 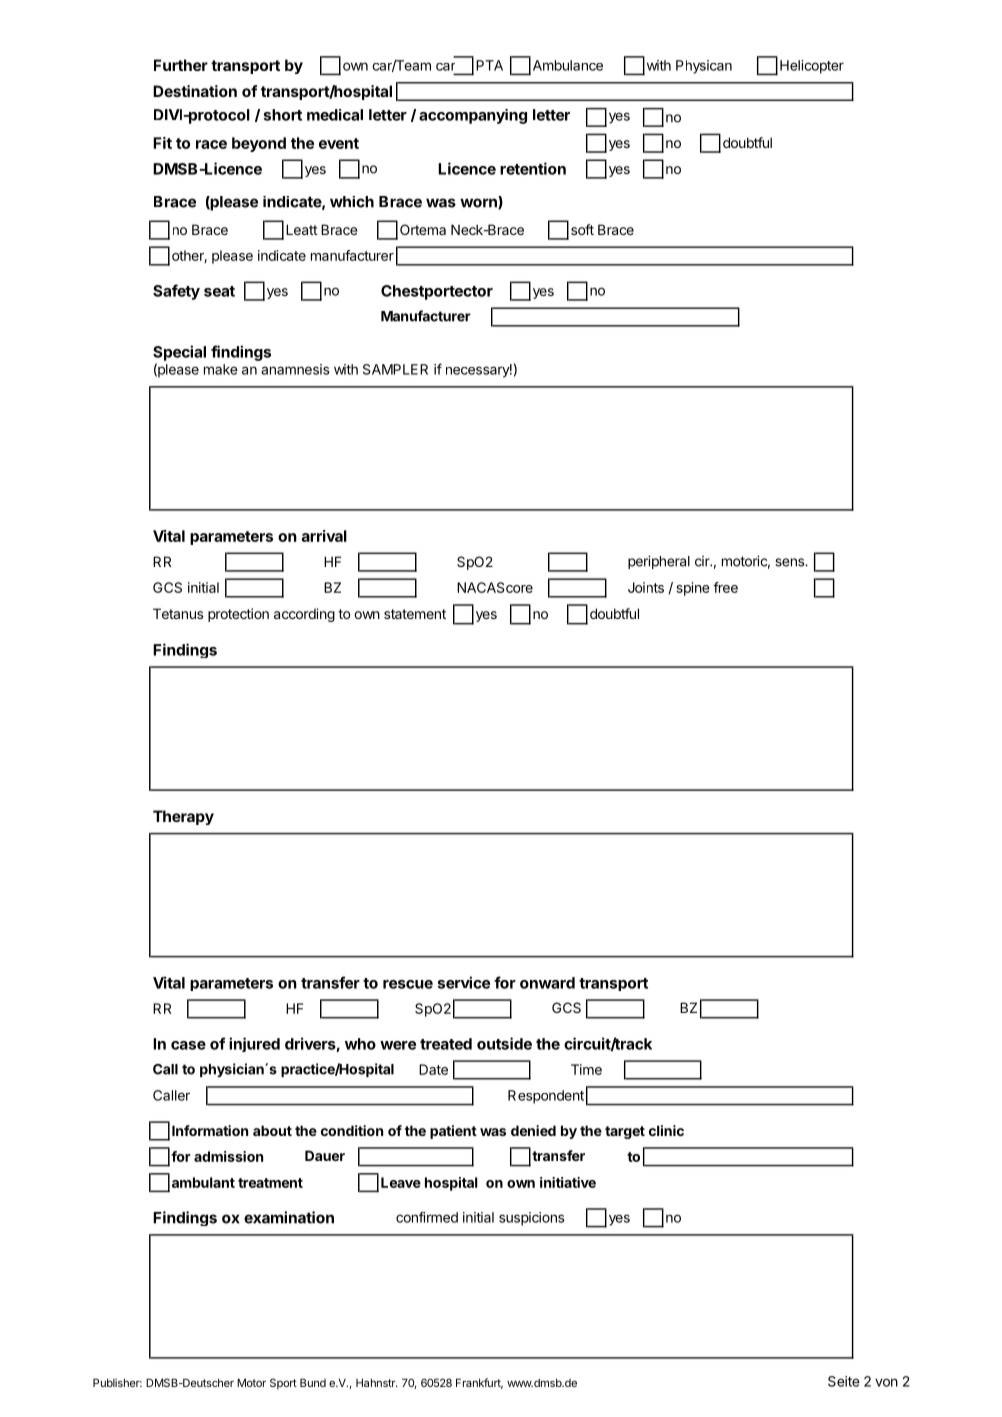 I want to click on statement, so click(x=415, y=614).
